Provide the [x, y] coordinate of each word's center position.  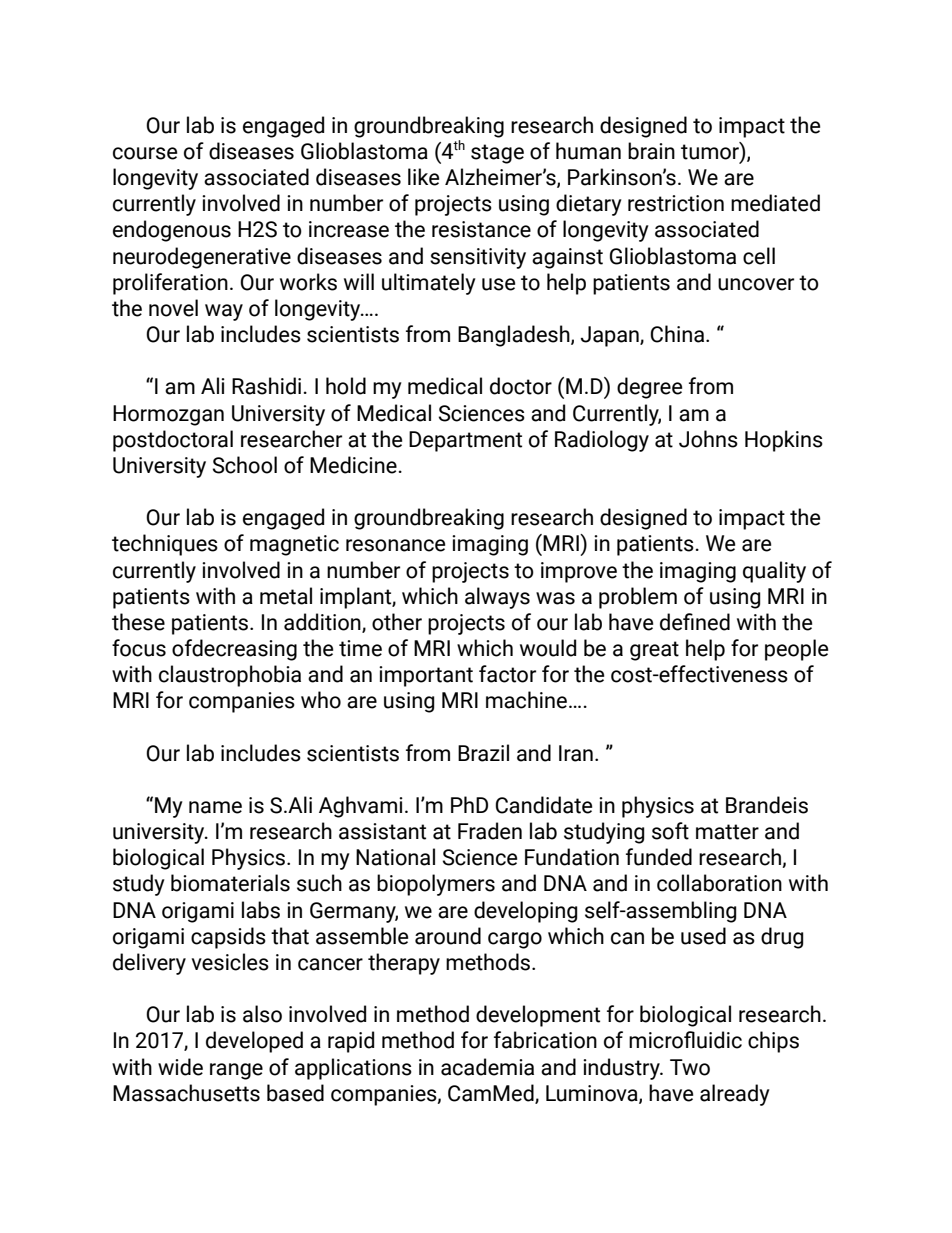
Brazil [483, 753]
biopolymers [436, 885]
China [678, 334]
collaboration [719, 883]
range [236, 1071]
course [145, 153]
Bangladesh [515, 336]
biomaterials [230, 883]
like [423, 177]
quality [774, 572]
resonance [395, 545]
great [654, 651]
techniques [165, 545]
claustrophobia [230, 676]
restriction [676, 203]
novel [173, 308]
